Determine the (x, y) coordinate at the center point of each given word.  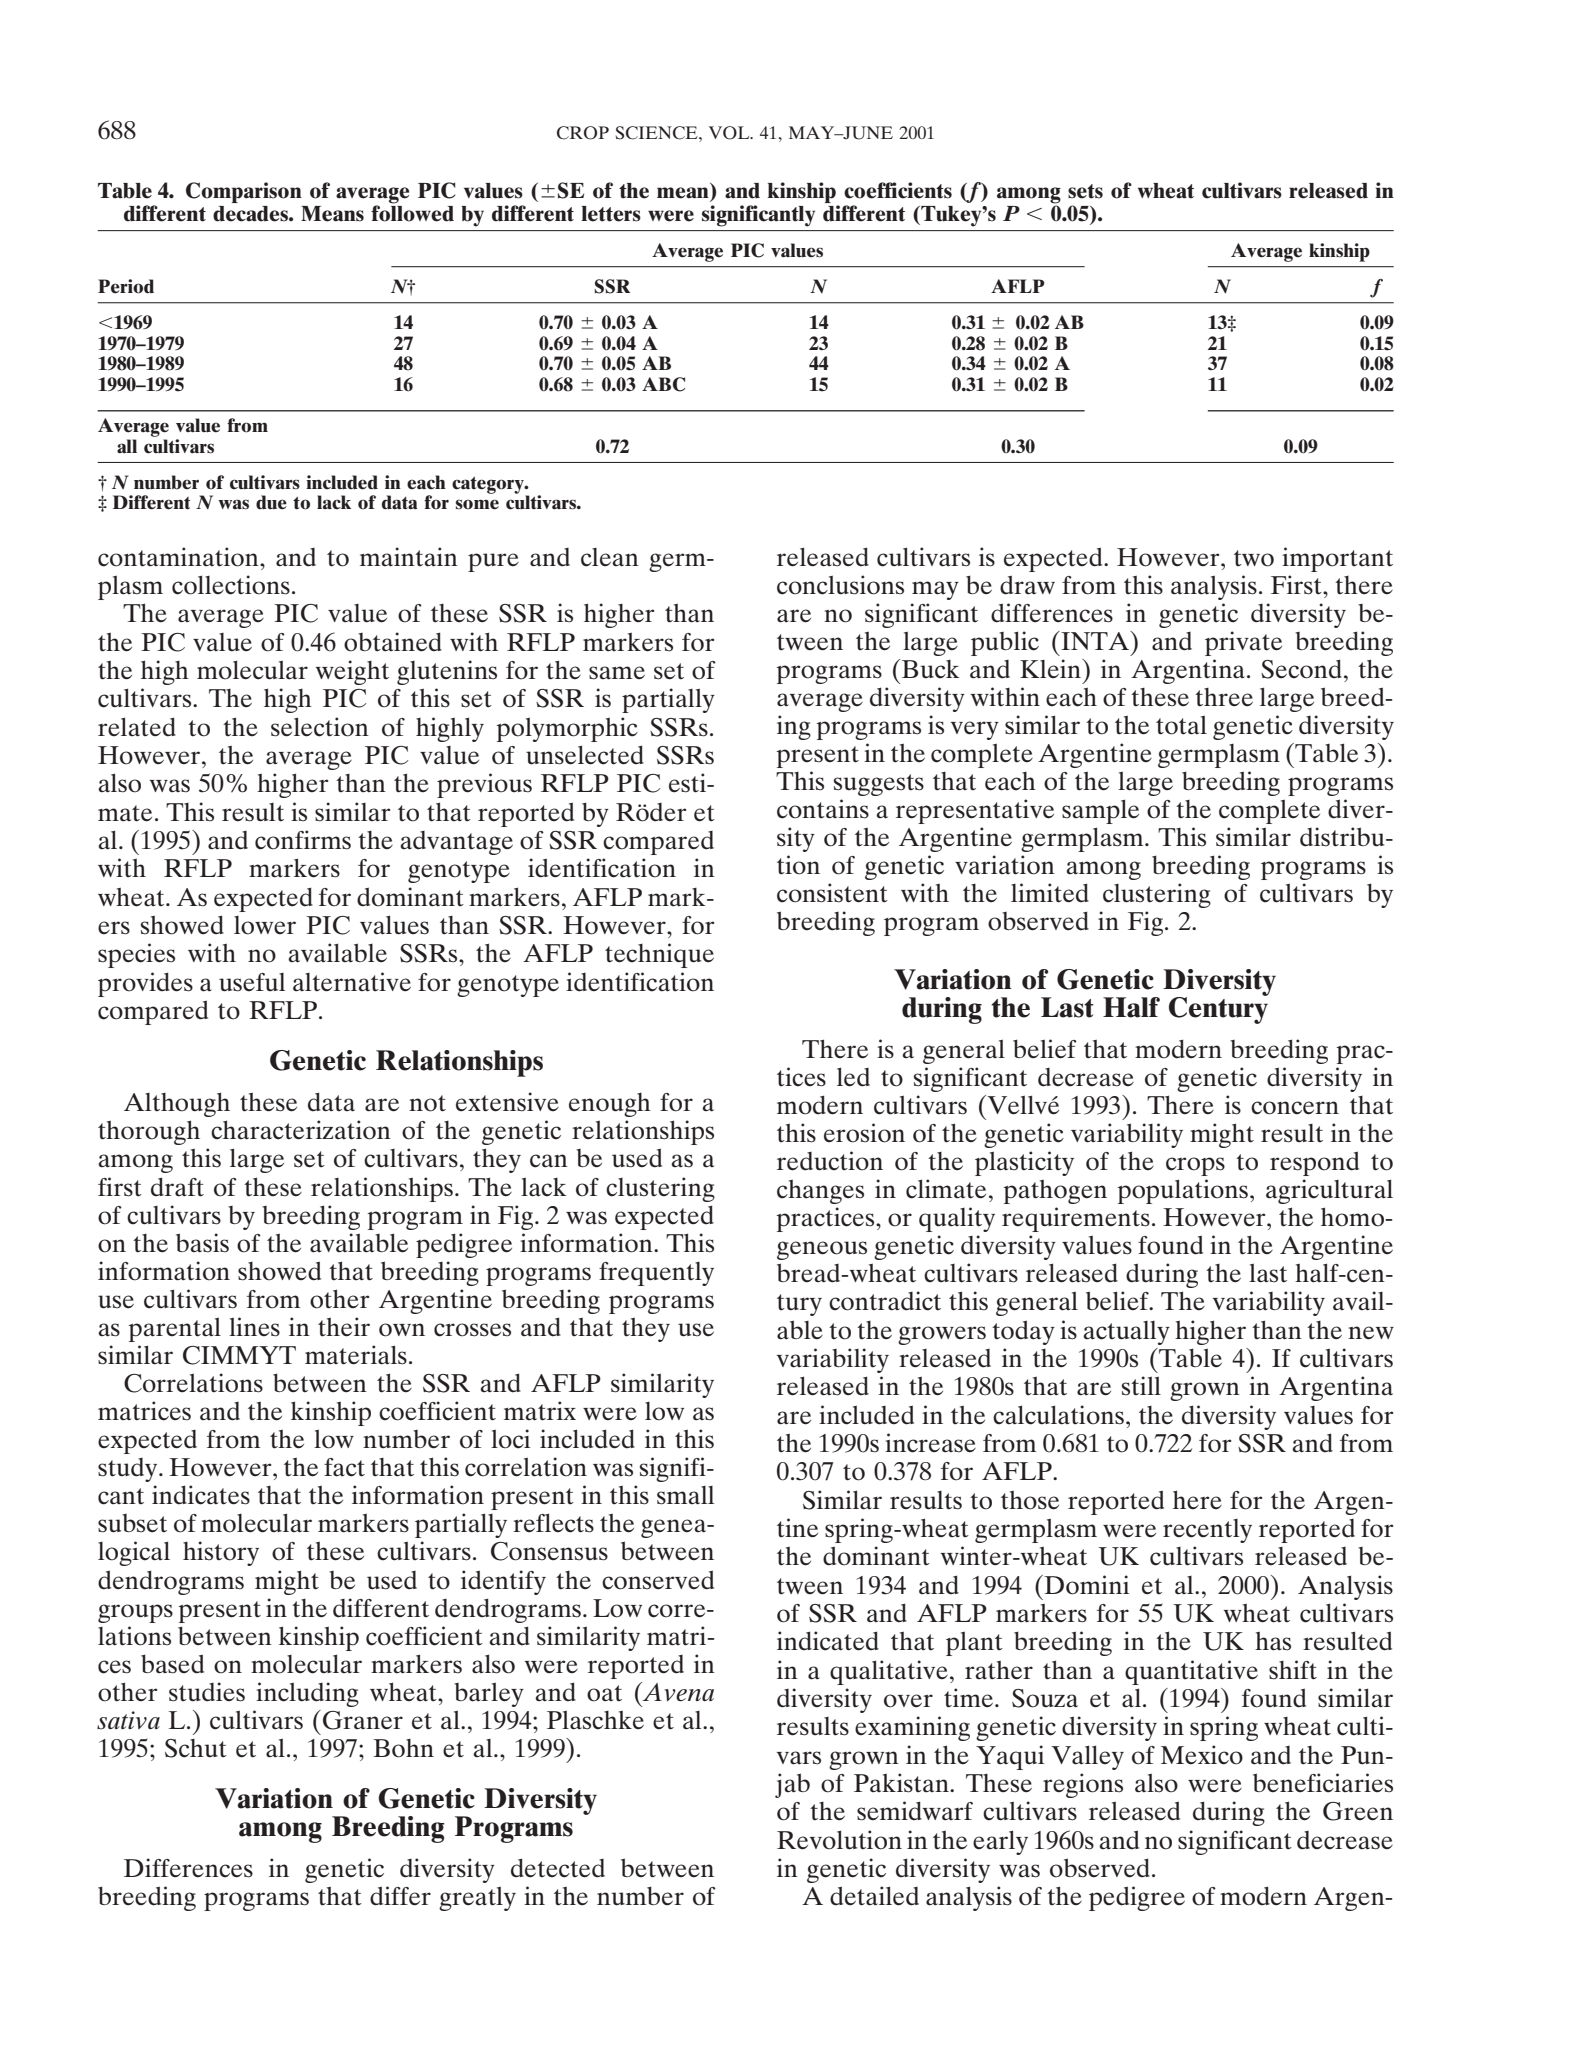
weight (352, 672)
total (1181, 725)
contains (823, 809)
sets (1085, 191)
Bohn (403, 1748)
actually (1126, 1333)
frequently (656, 1274)
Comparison (244, 192)
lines (254, 1327)
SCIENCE (658, 133)
